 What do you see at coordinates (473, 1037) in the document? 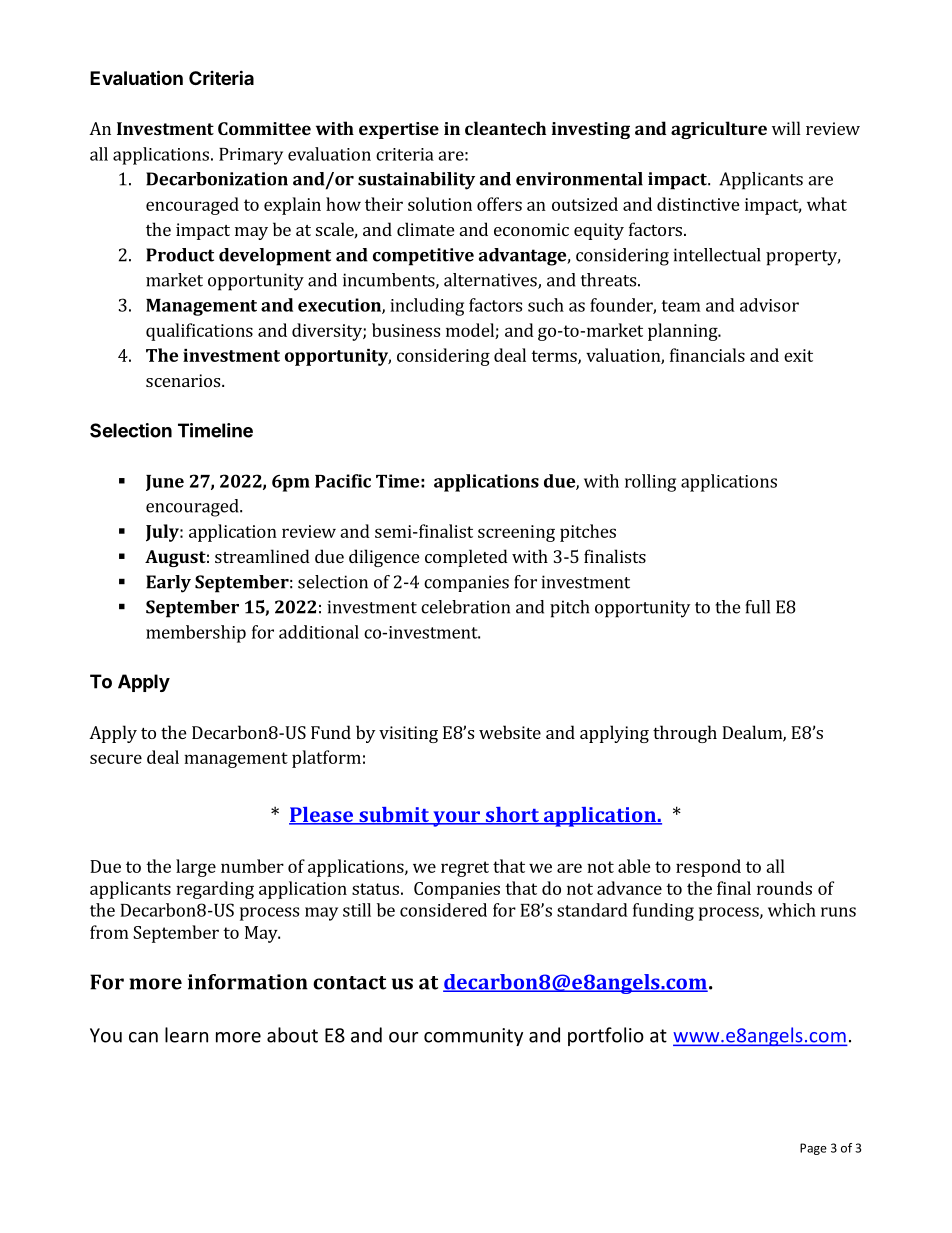
I see `community` at bounding box center [473, 1037].
